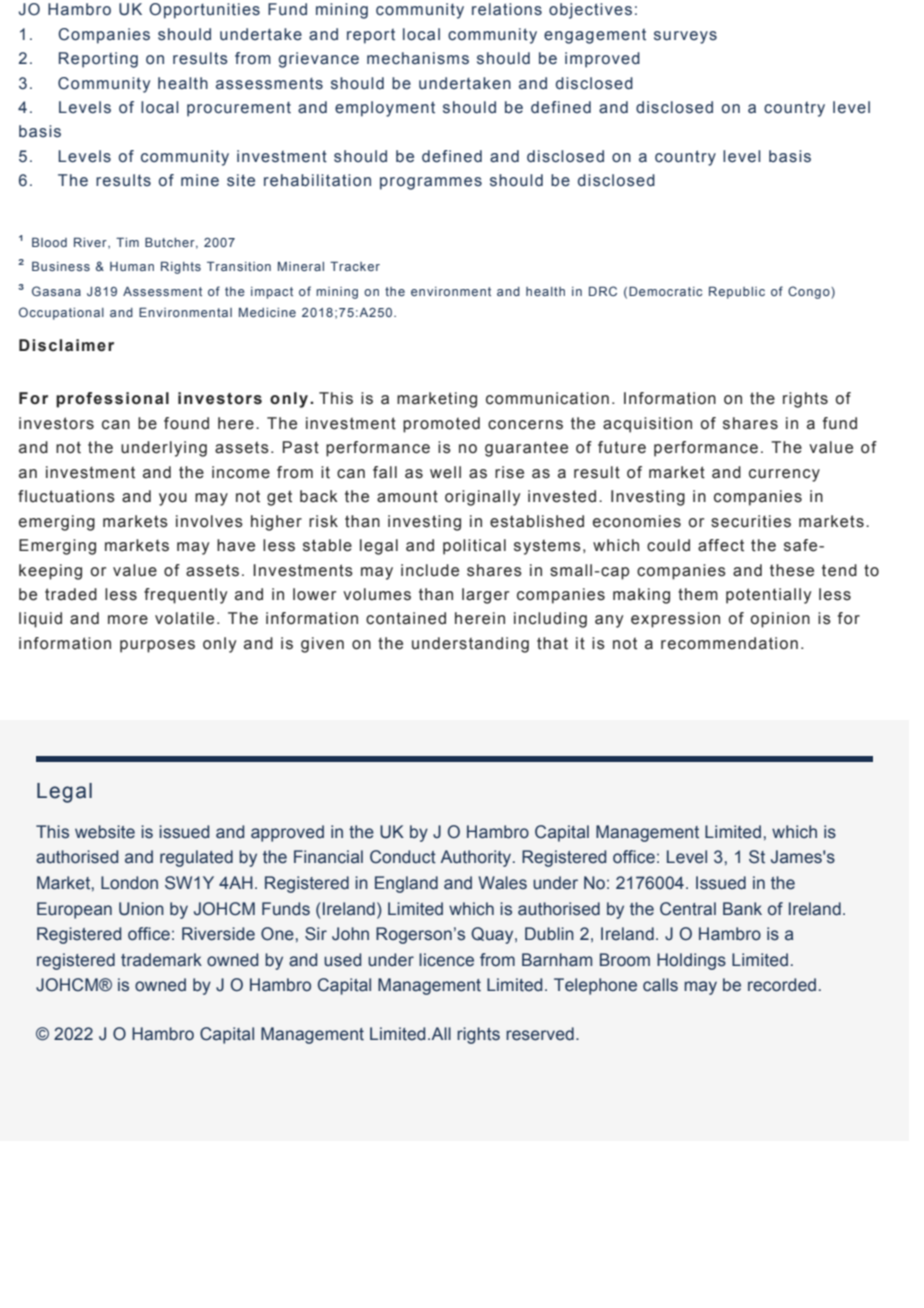  I want to click on purposes, so click(157, 646).
